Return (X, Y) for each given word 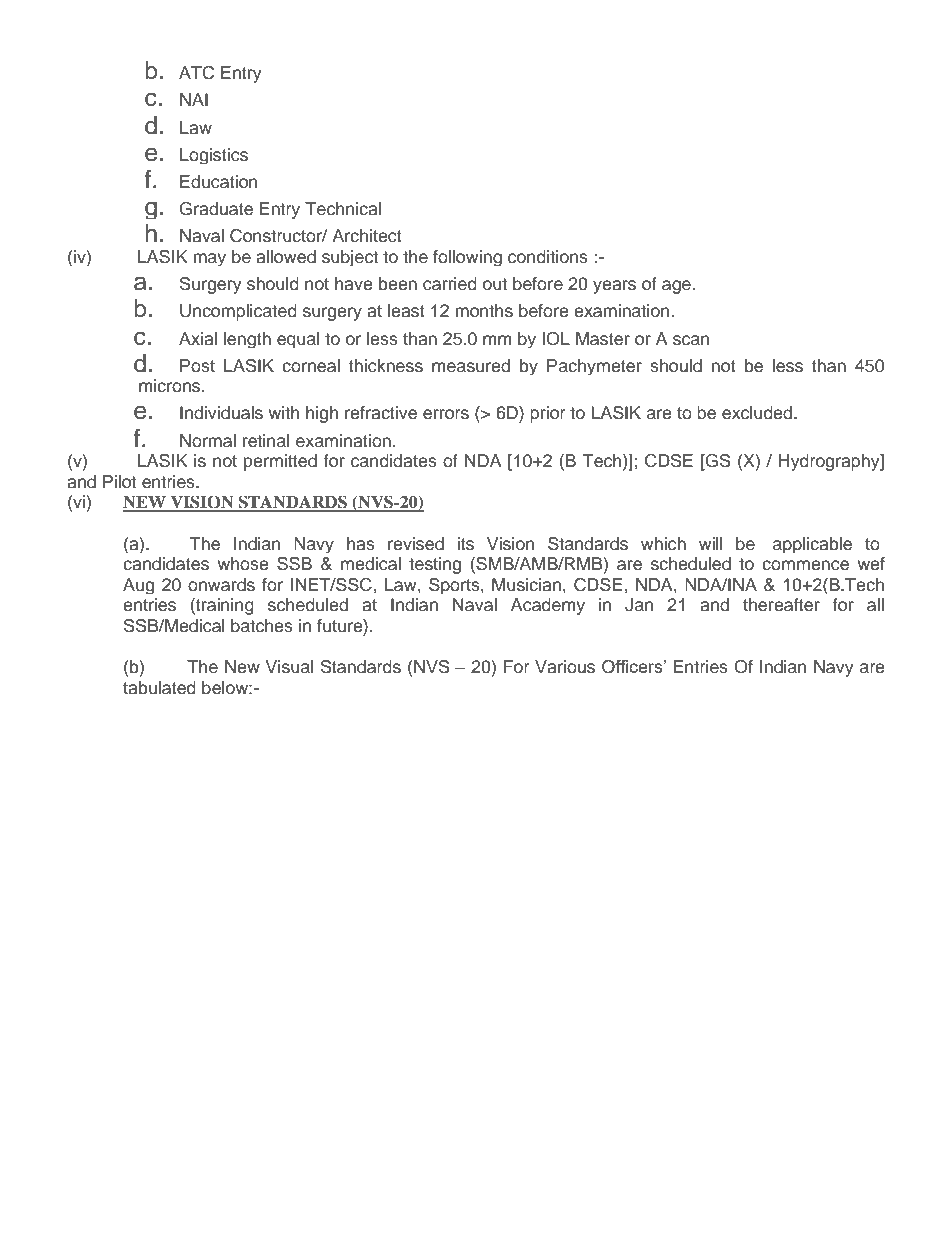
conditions (548, 257)
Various (565, 667)
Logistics (214, 156)
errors (446, 414)
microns (171, 386)
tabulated (159, 688)
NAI (194, 99)
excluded (758, 413)
